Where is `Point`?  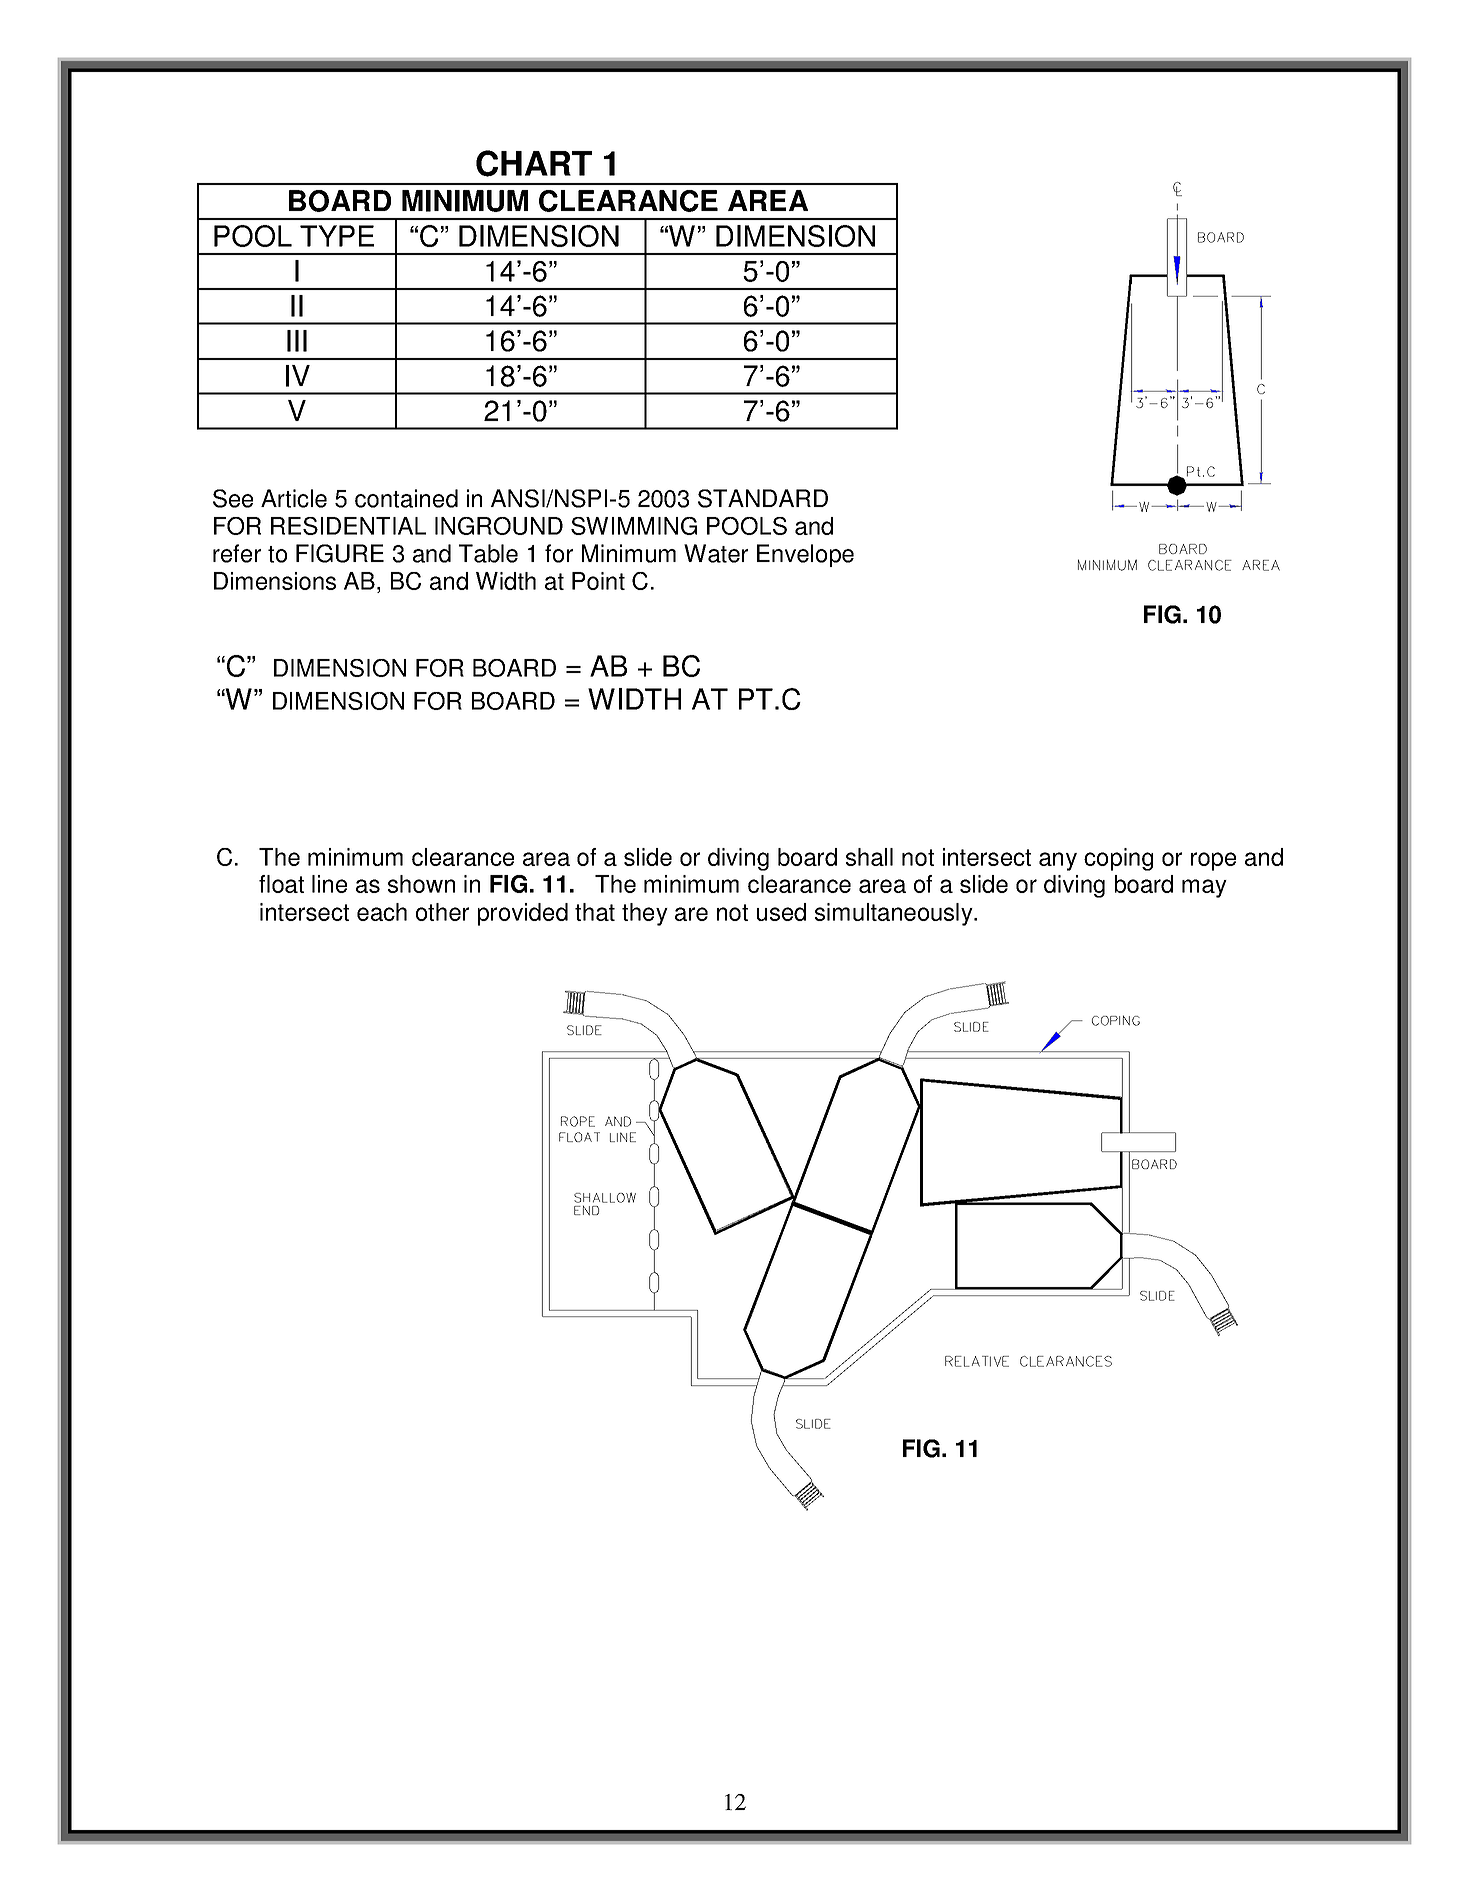
Point is located at coordinates (598, 581).
